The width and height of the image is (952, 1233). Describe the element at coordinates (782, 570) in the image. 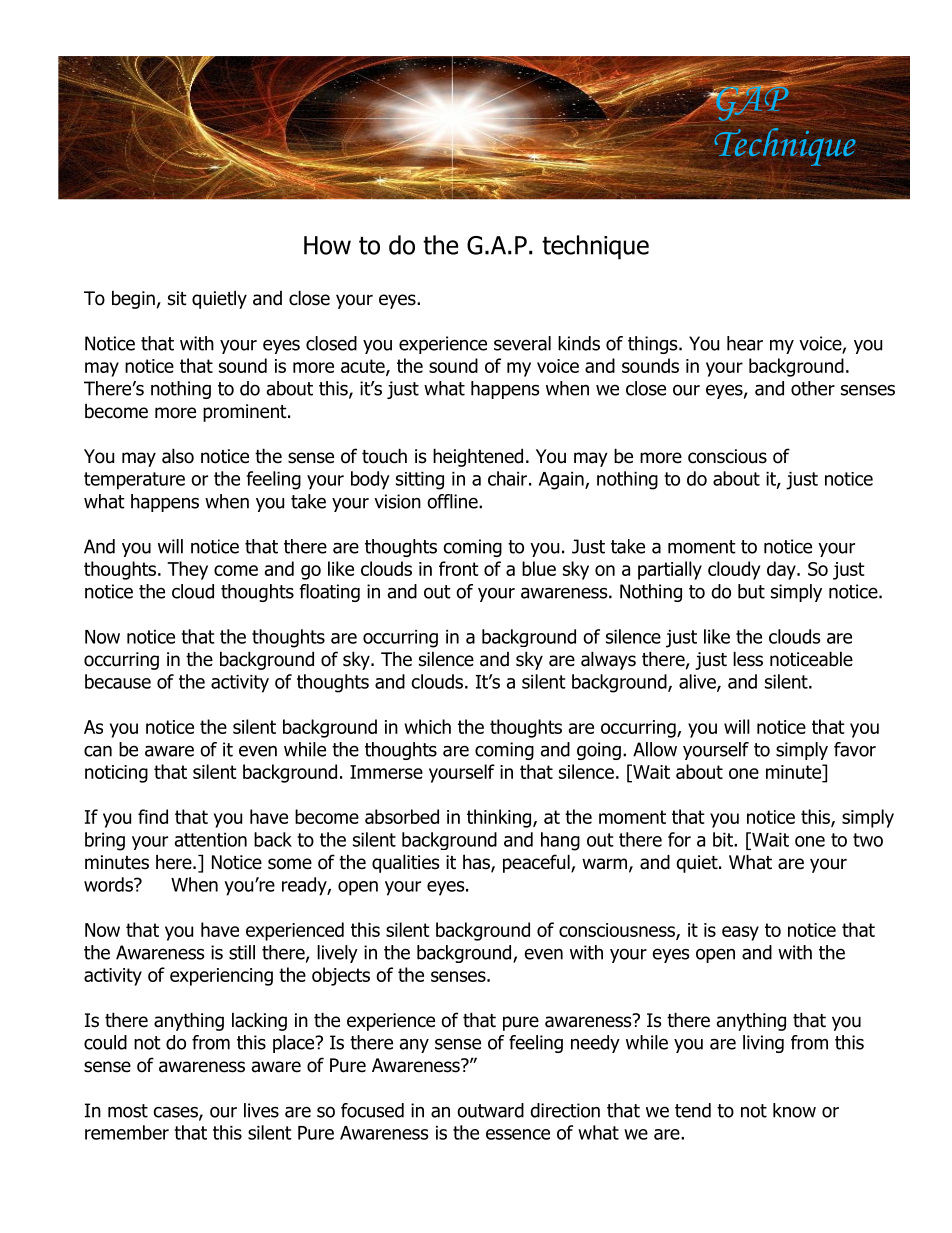

I see `day` at that location.
